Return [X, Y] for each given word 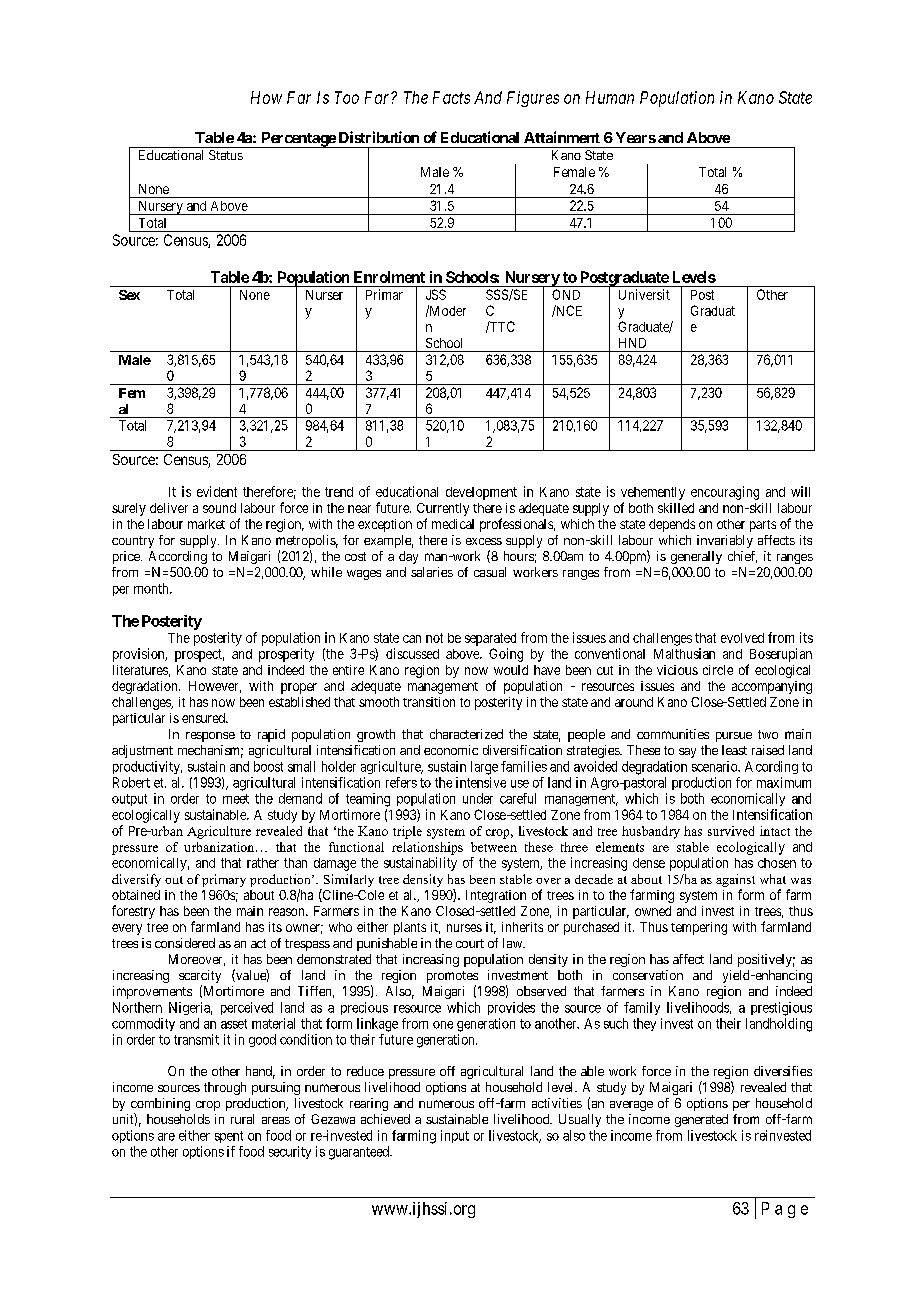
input [455, 1136]
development [481, 493]
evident [217, 491]
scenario [715, 766]
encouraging [725, 493]
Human [610, 97]
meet [236, 799]
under [478, 798]
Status [226, 155]
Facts [451, 97]
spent [229, 1137]
